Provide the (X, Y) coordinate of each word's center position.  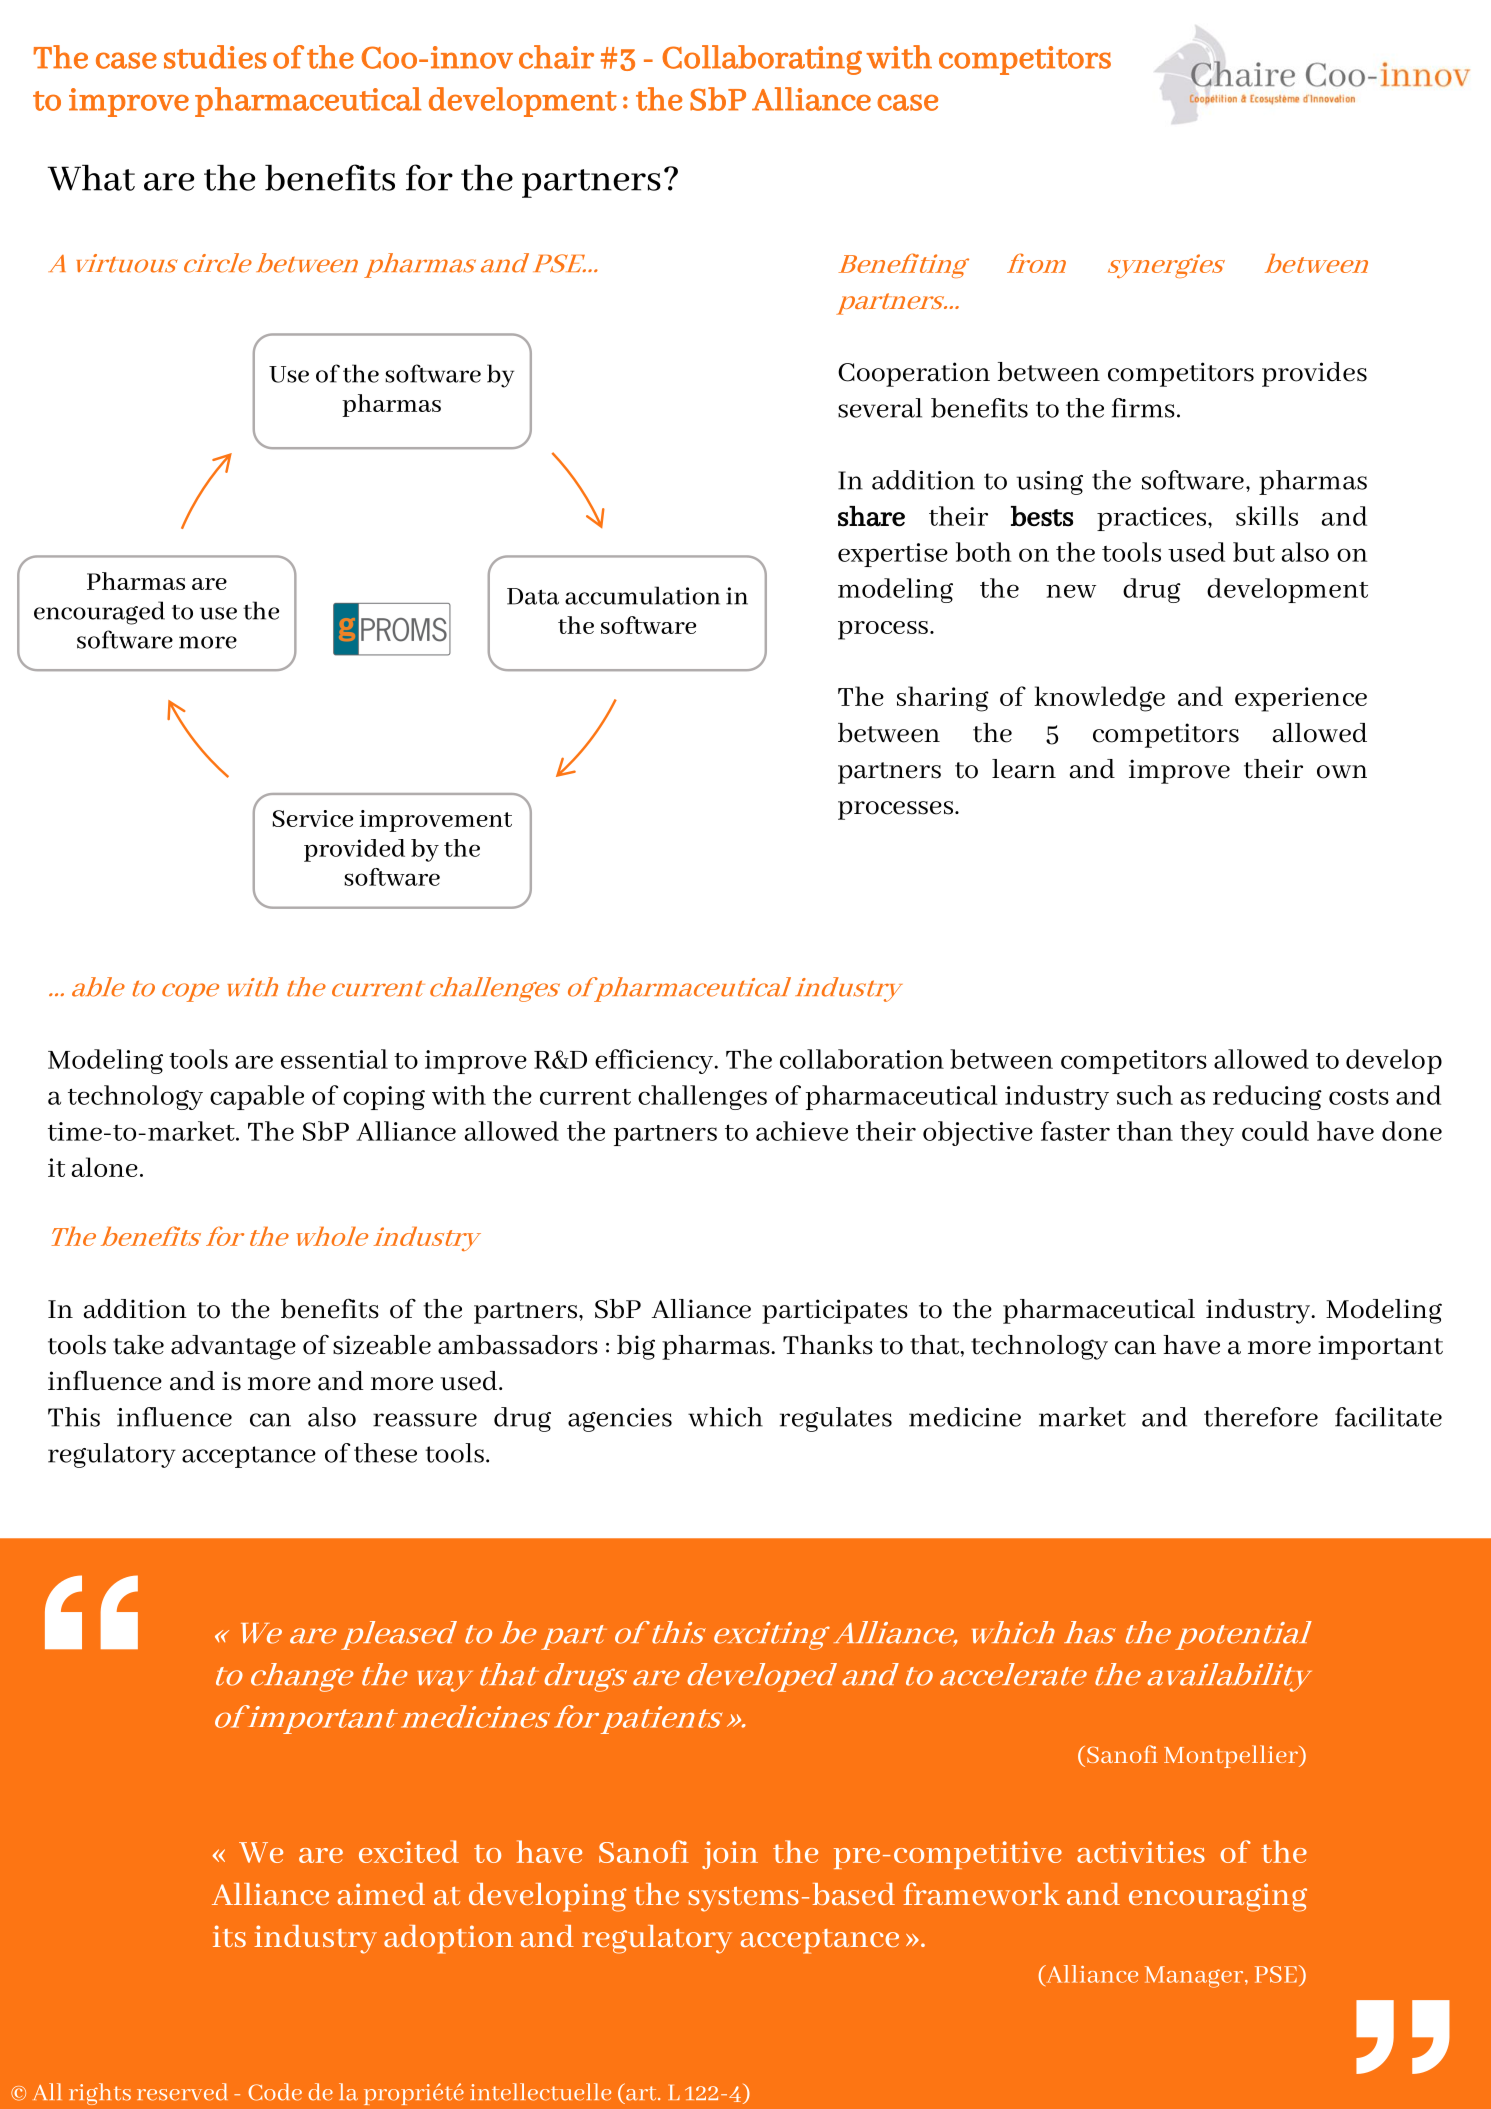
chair (556, 57)
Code (275, 2092)
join (730, 1855)
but (1254, 552)
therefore (1261, 1417)
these (385, 1453)
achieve (802, 1131)
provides (1314, 374)
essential (334, 1059)
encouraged (99, 613)
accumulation (642, 595)
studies (215, 57)
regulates (836, 1419)
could (1275, 1131)
